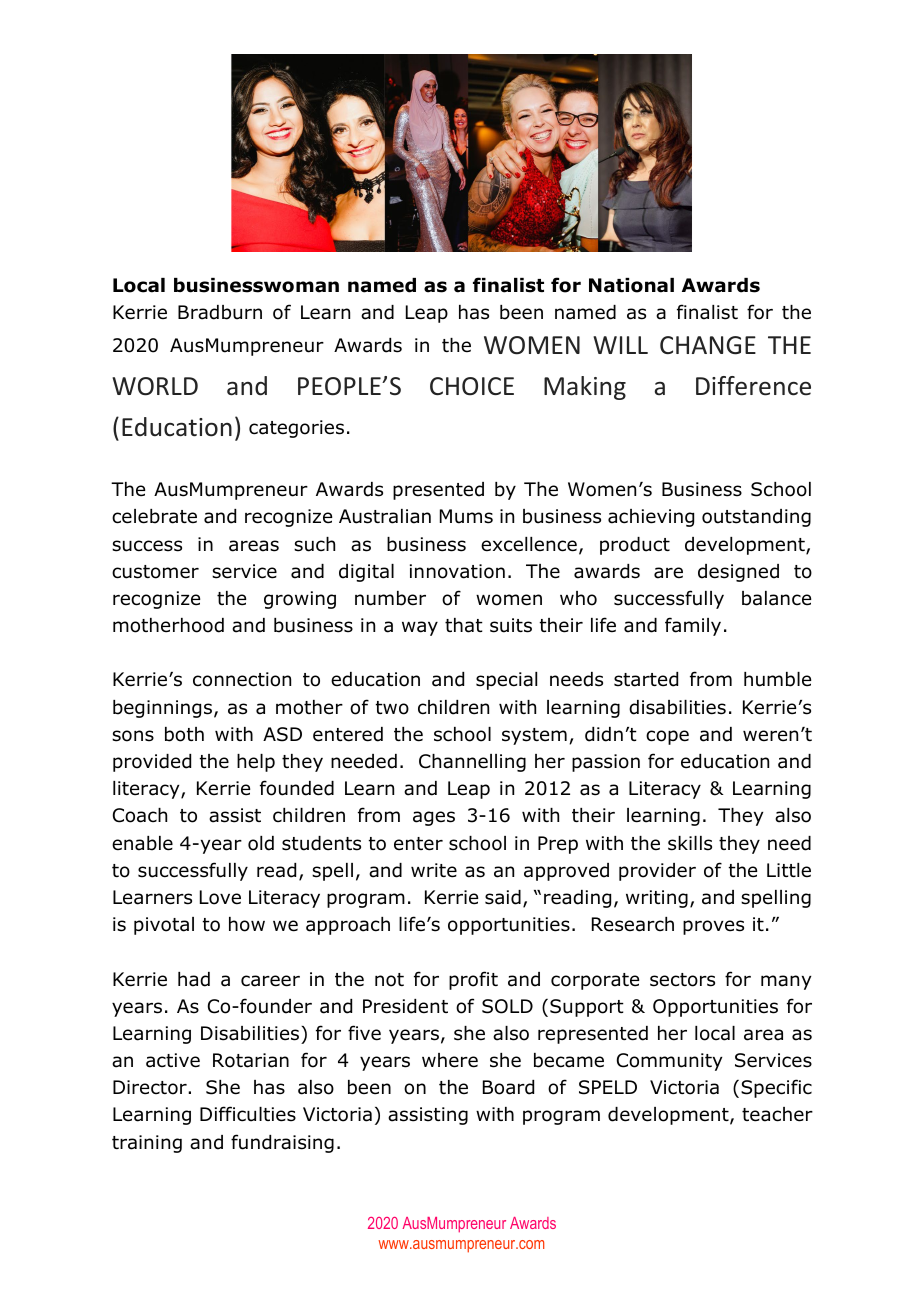 The image size is (924, 1308). I want to click on cope, so click(667, 737).
